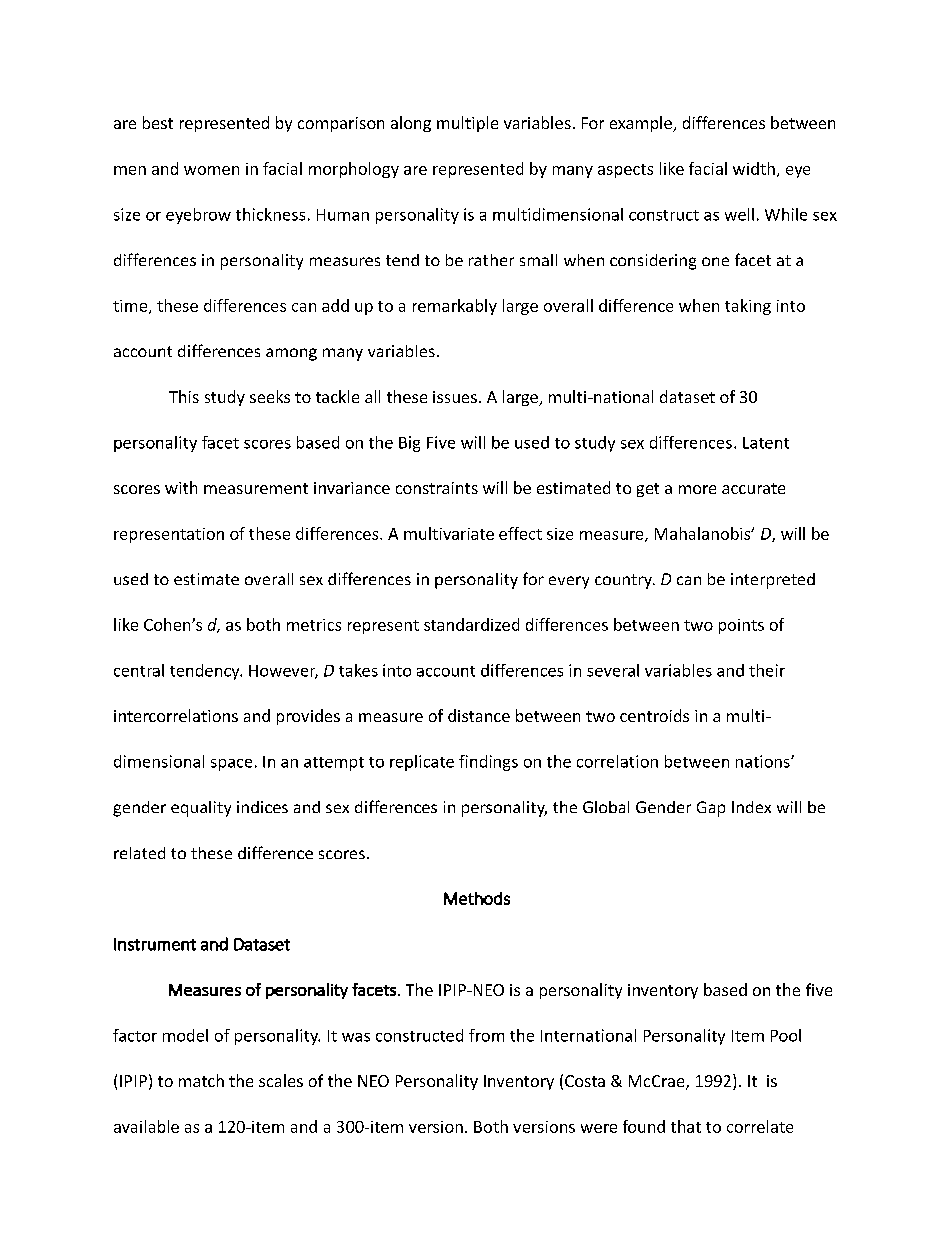 This page has height=1233, width=952. Describe the element at coordinates (411, 124) in the page. I see `along` at that location.
